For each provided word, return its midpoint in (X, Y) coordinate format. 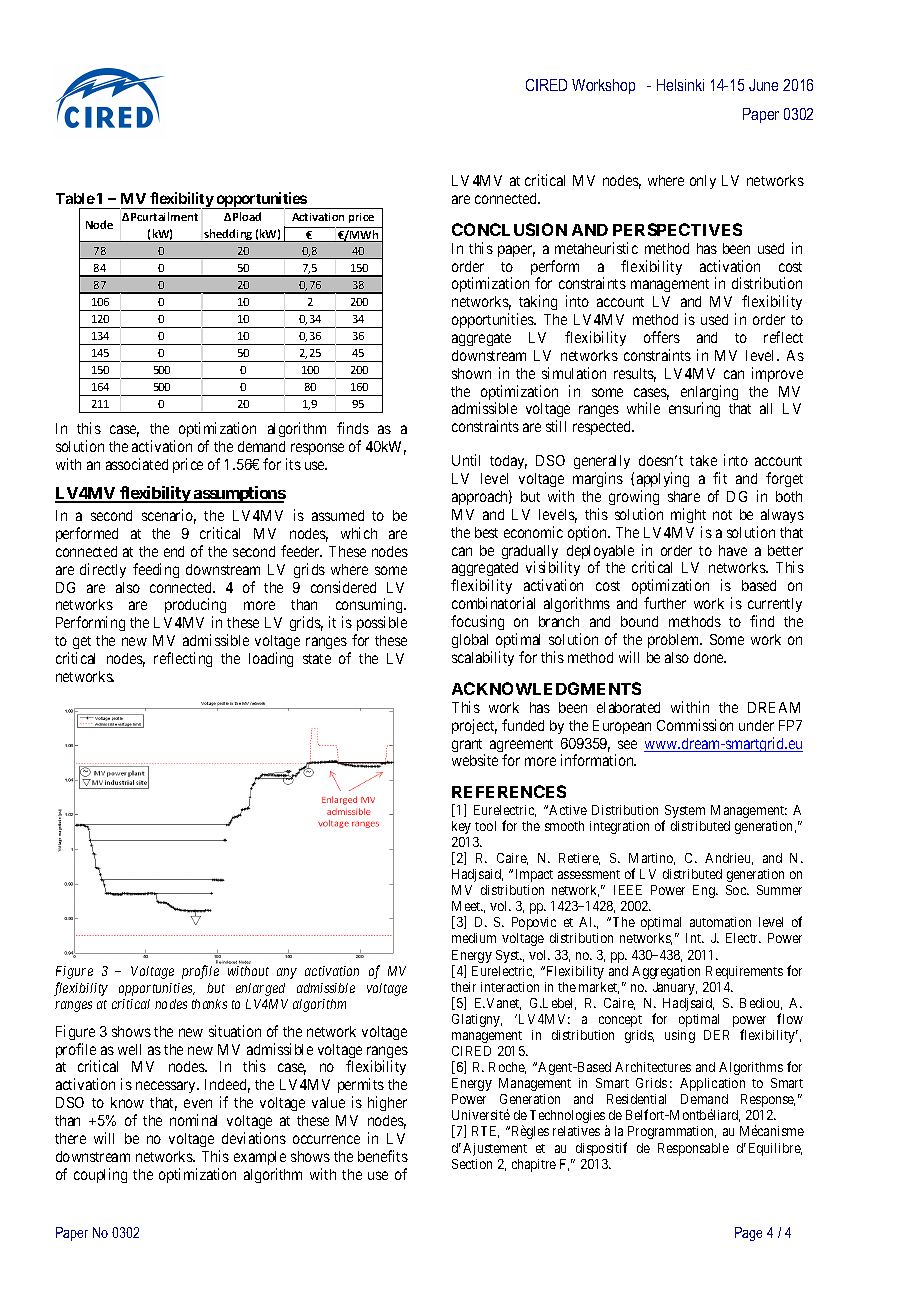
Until (466, 460)
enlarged (260, 989)
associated (137, 464)
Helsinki (680, 85)
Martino (652, 859)
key (461, 827)
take (703, 460)
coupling (100, 1175)
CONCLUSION (509, 229)
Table (75, 198)
